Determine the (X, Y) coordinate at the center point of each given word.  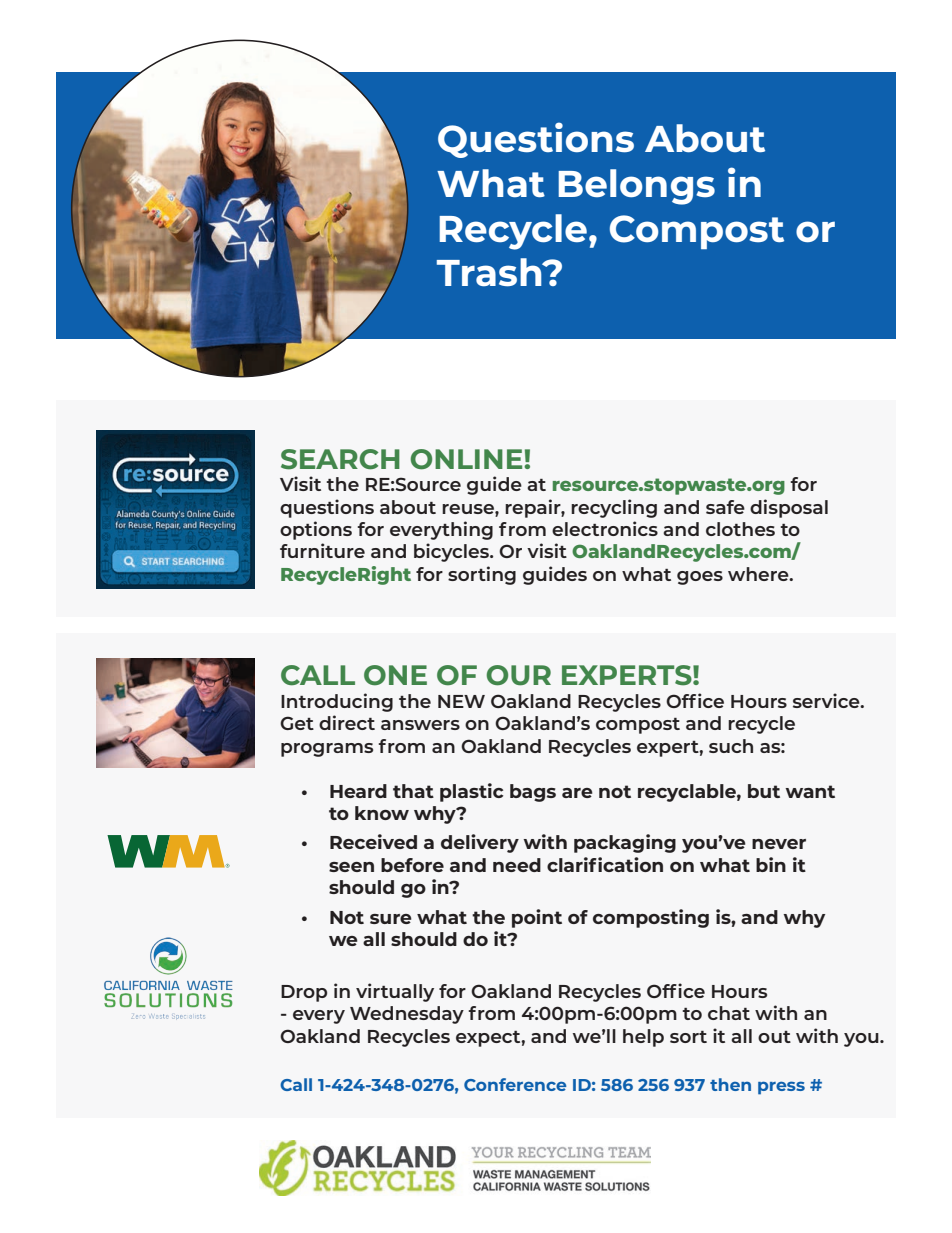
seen (351, 867)
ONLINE (468, 459)
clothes (740, 529)
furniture (322, 550)
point (537, 918)
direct (347, 722)
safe (725, 507)
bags (533, 793)
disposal (789, 508)
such (731, 746)
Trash (490, 272)
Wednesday (407, 1015)
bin (771, 864)
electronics (605, 528)
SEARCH (340, 459)
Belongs (636, 187)
